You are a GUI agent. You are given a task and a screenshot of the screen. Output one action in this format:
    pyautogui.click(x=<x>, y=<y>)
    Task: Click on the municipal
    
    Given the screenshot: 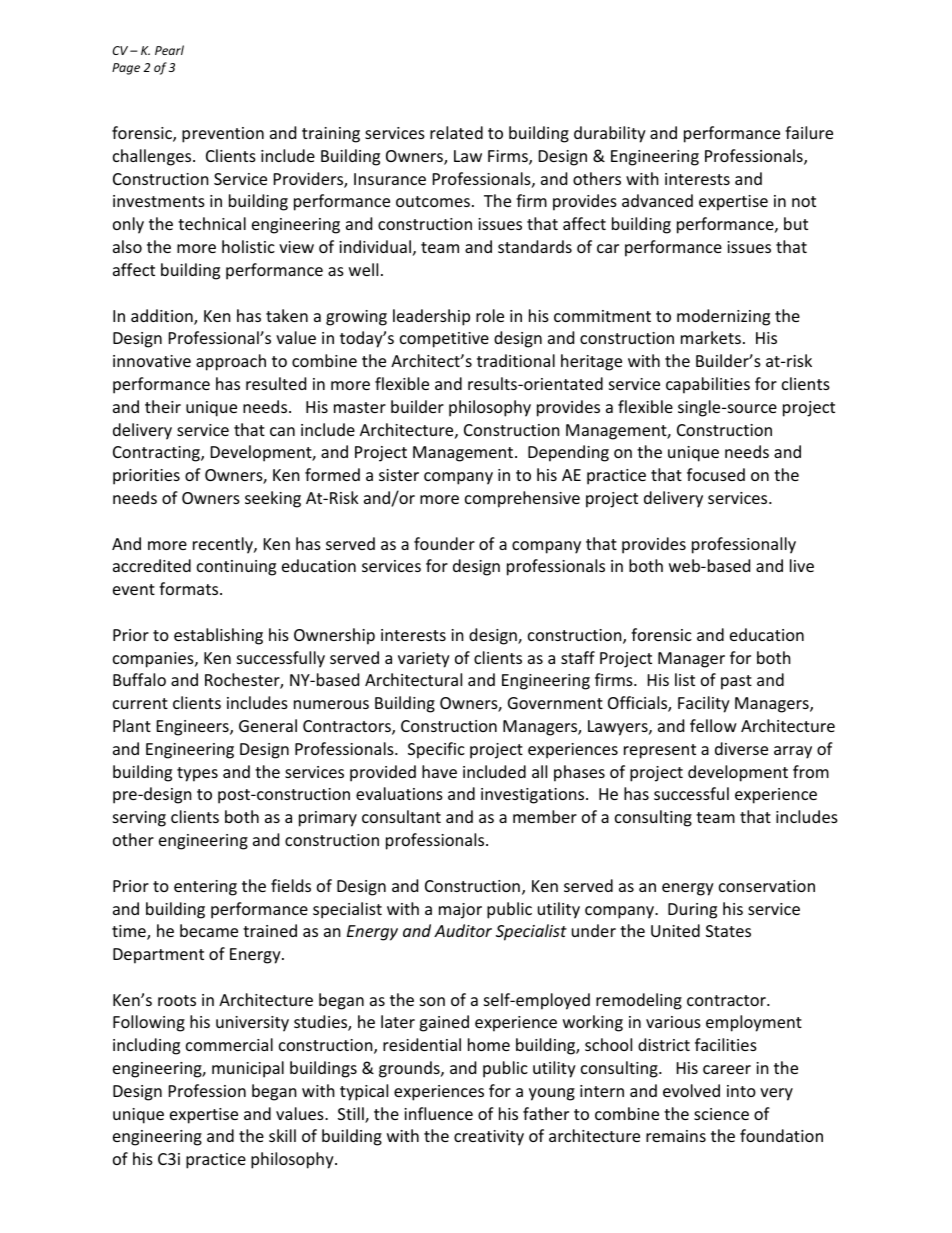 What is the action you would take?
    pyautogui.click(x=248, y=1069)
